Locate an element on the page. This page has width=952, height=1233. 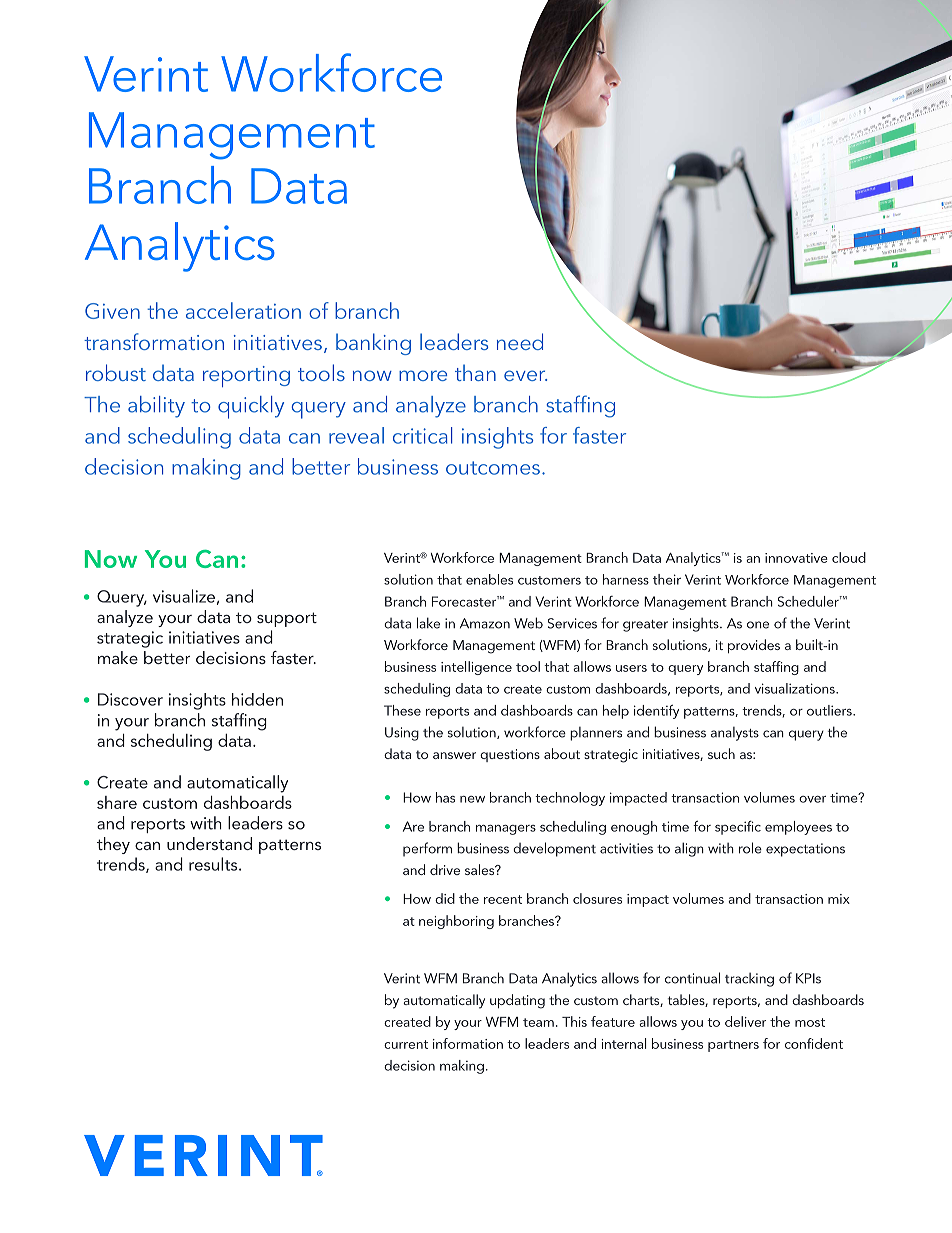
innovative is located at coordinates (796, 558).
